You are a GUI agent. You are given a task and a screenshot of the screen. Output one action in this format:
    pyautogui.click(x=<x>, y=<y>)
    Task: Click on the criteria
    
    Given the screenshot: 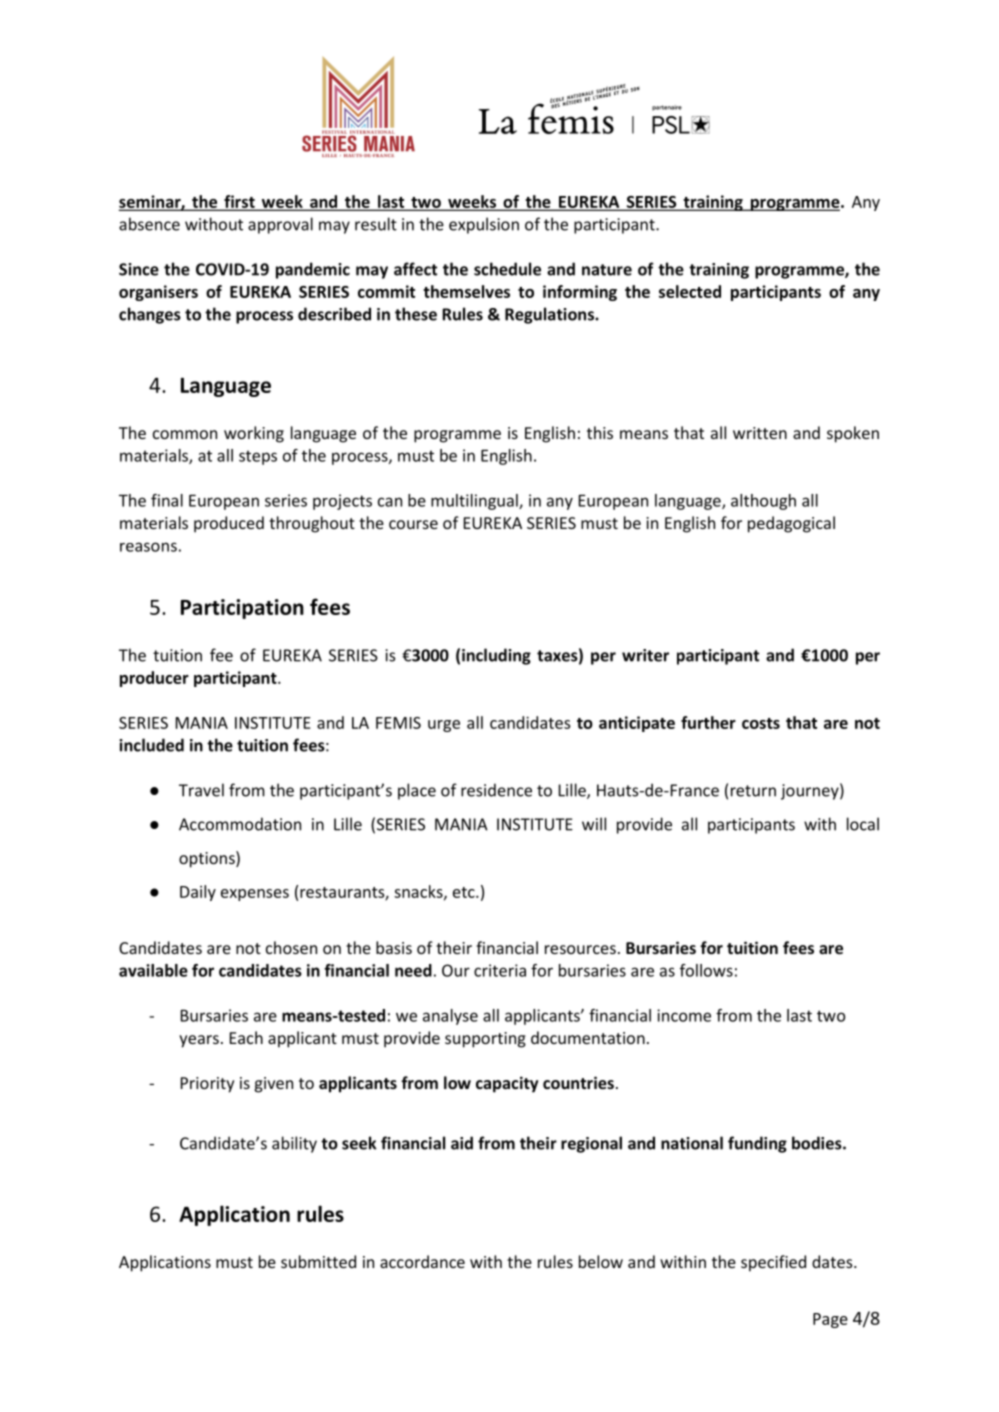 What is the action you would take?
    pyautogui.click(x=500, y=970)
